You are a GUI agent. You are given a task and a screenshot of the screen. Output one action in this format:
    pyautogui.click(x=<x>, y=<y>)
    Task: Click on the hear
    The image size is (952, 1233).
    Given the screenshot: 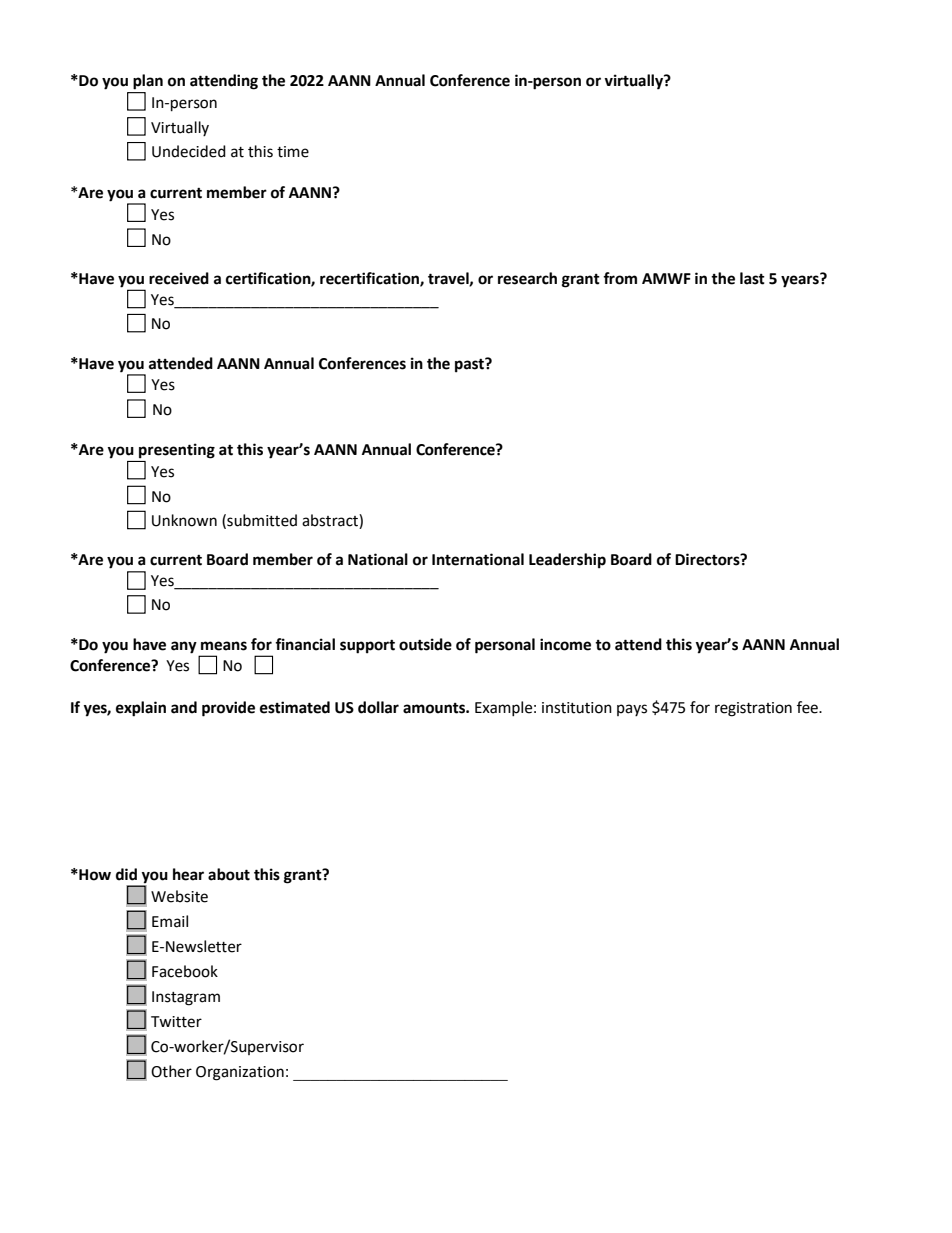 What is the action you would take?
    pyautogui.click(x=188, y=874)
